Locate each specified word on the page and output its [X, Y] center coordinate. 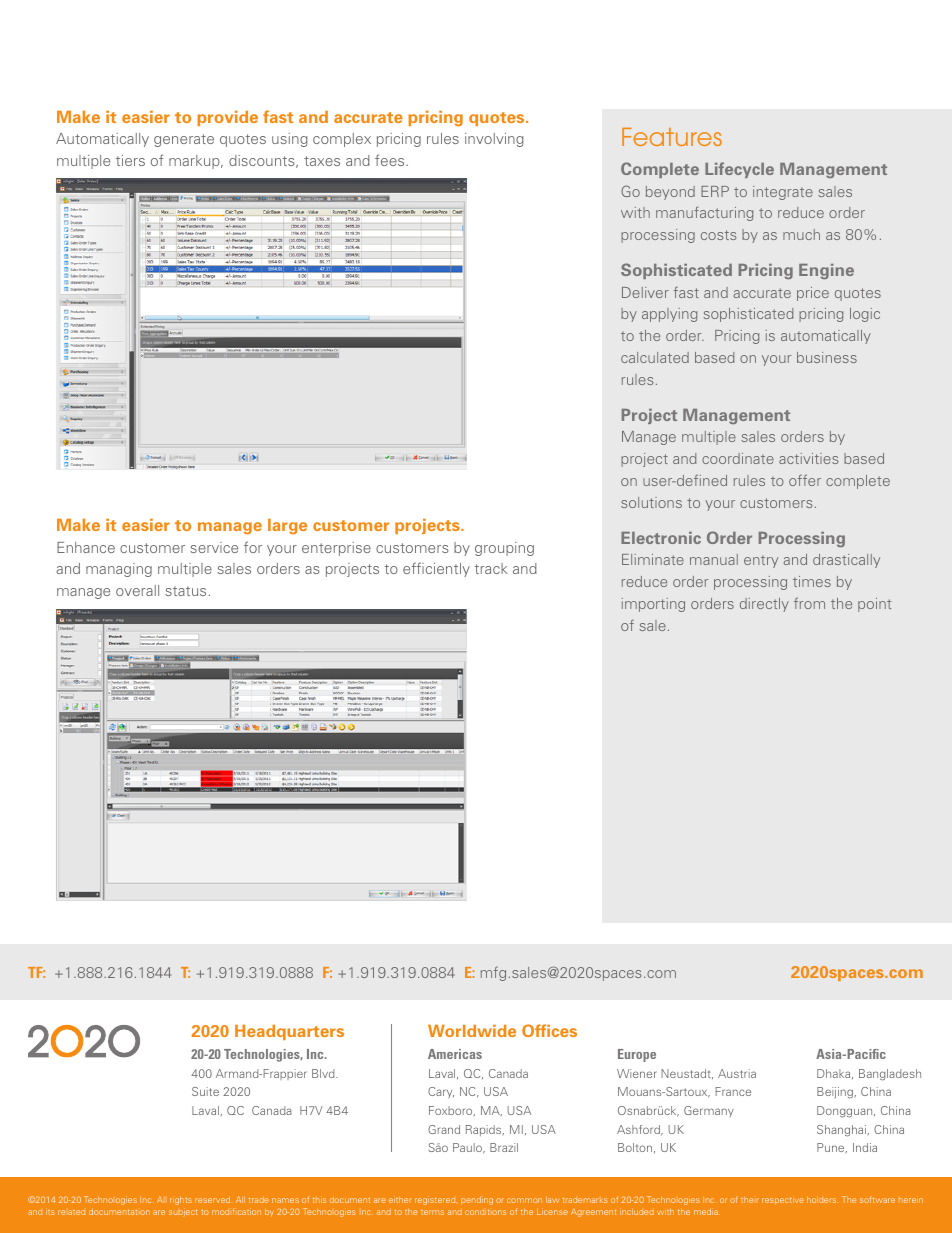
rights [181, 1200]
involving [494, 140]
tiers [130, 160]
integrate [783, 193]
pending [477, 1200]
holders [821, 1200]
